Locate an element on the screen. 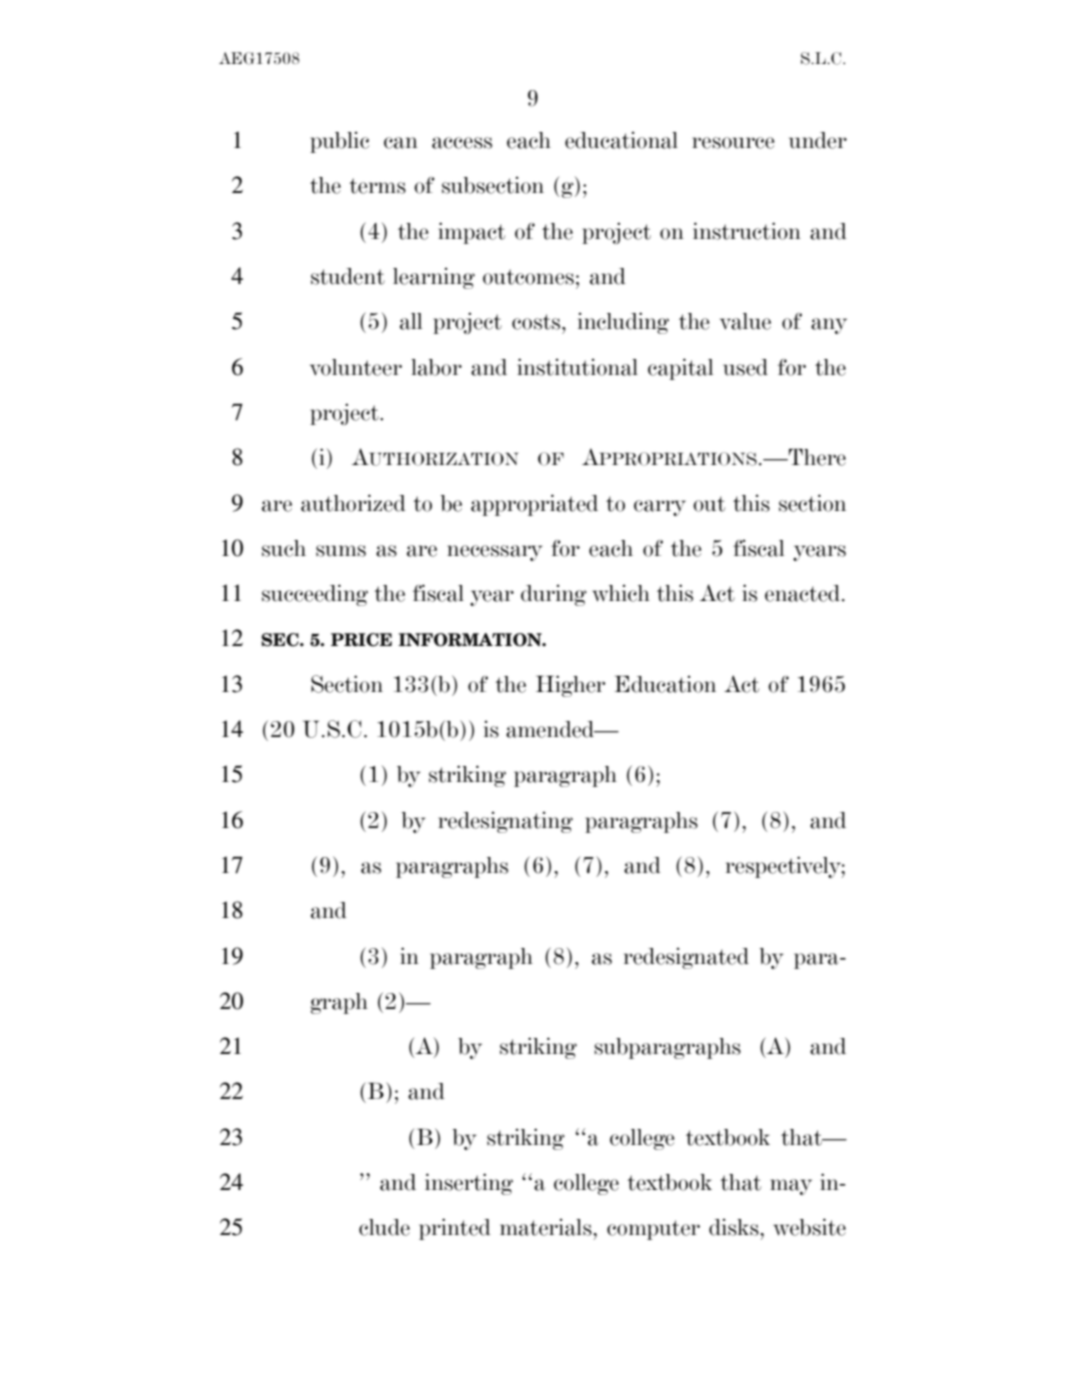 The image size is (1066, 1380). materials is located at coordinates (547, 1227).
